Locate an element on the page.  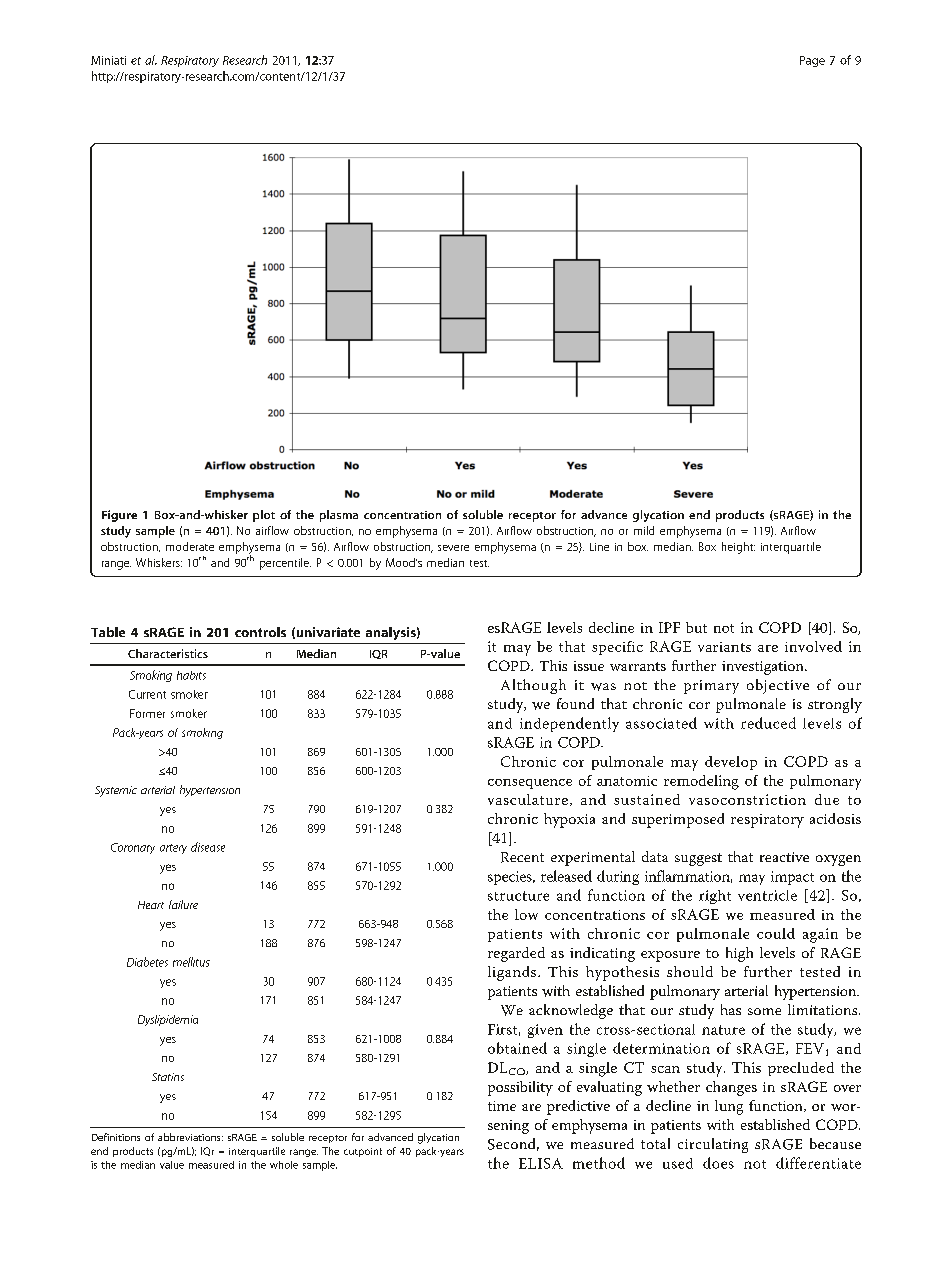
vasoconstriction is located at coordinates (747, 799).
